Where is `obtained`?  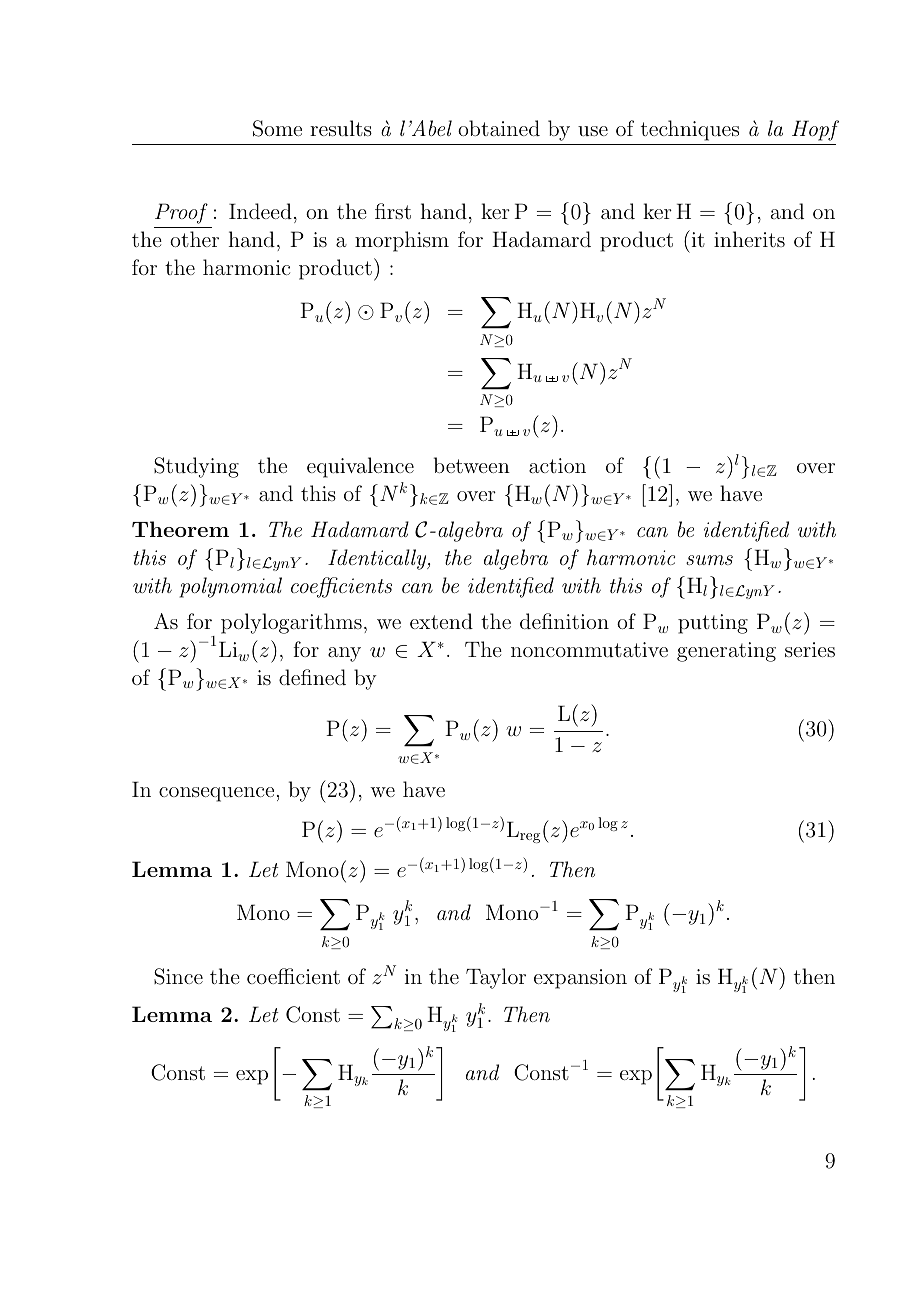
obtained is located at coordinates (499, 128).
